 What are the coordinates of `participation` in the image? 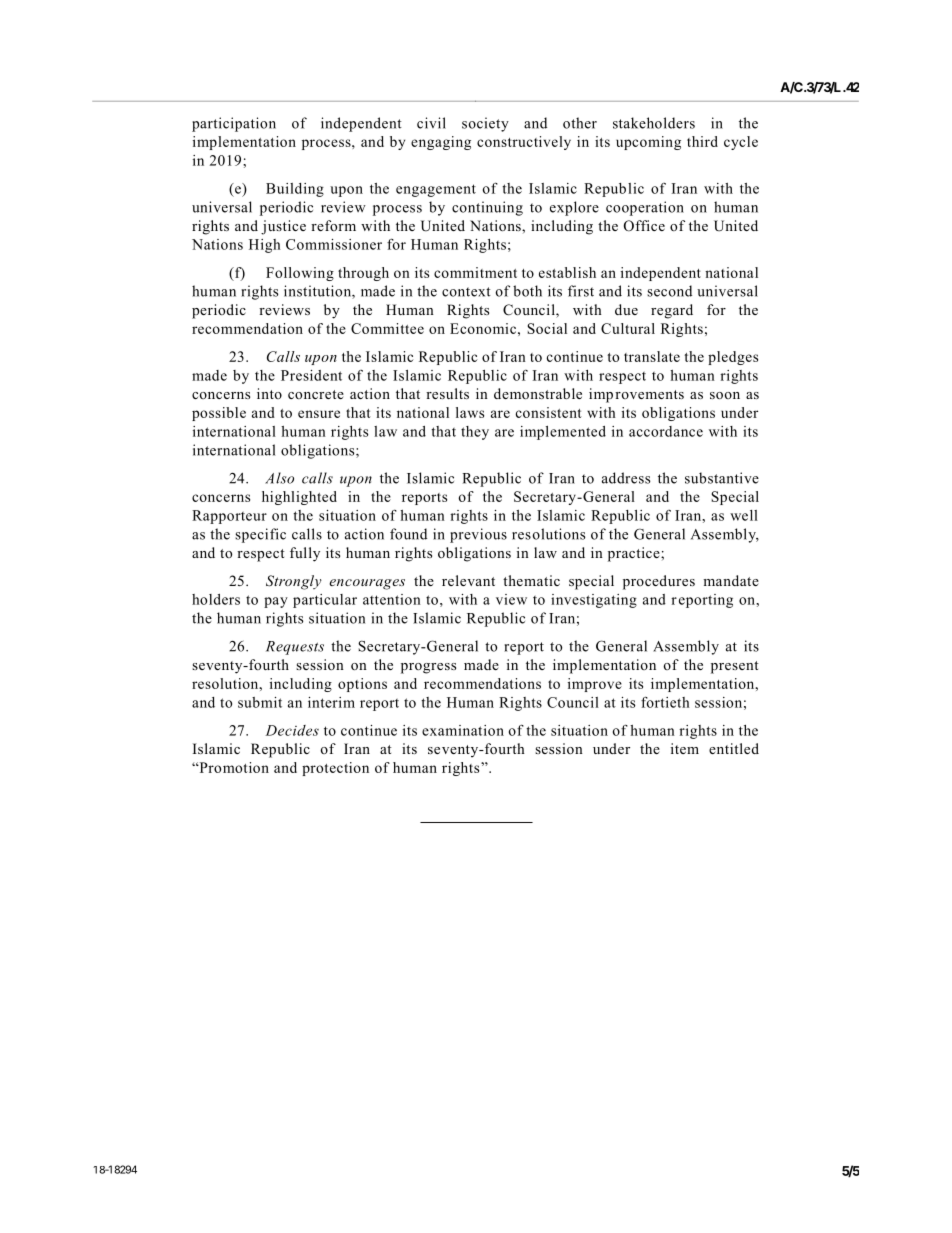 It's located at (234, 124).
